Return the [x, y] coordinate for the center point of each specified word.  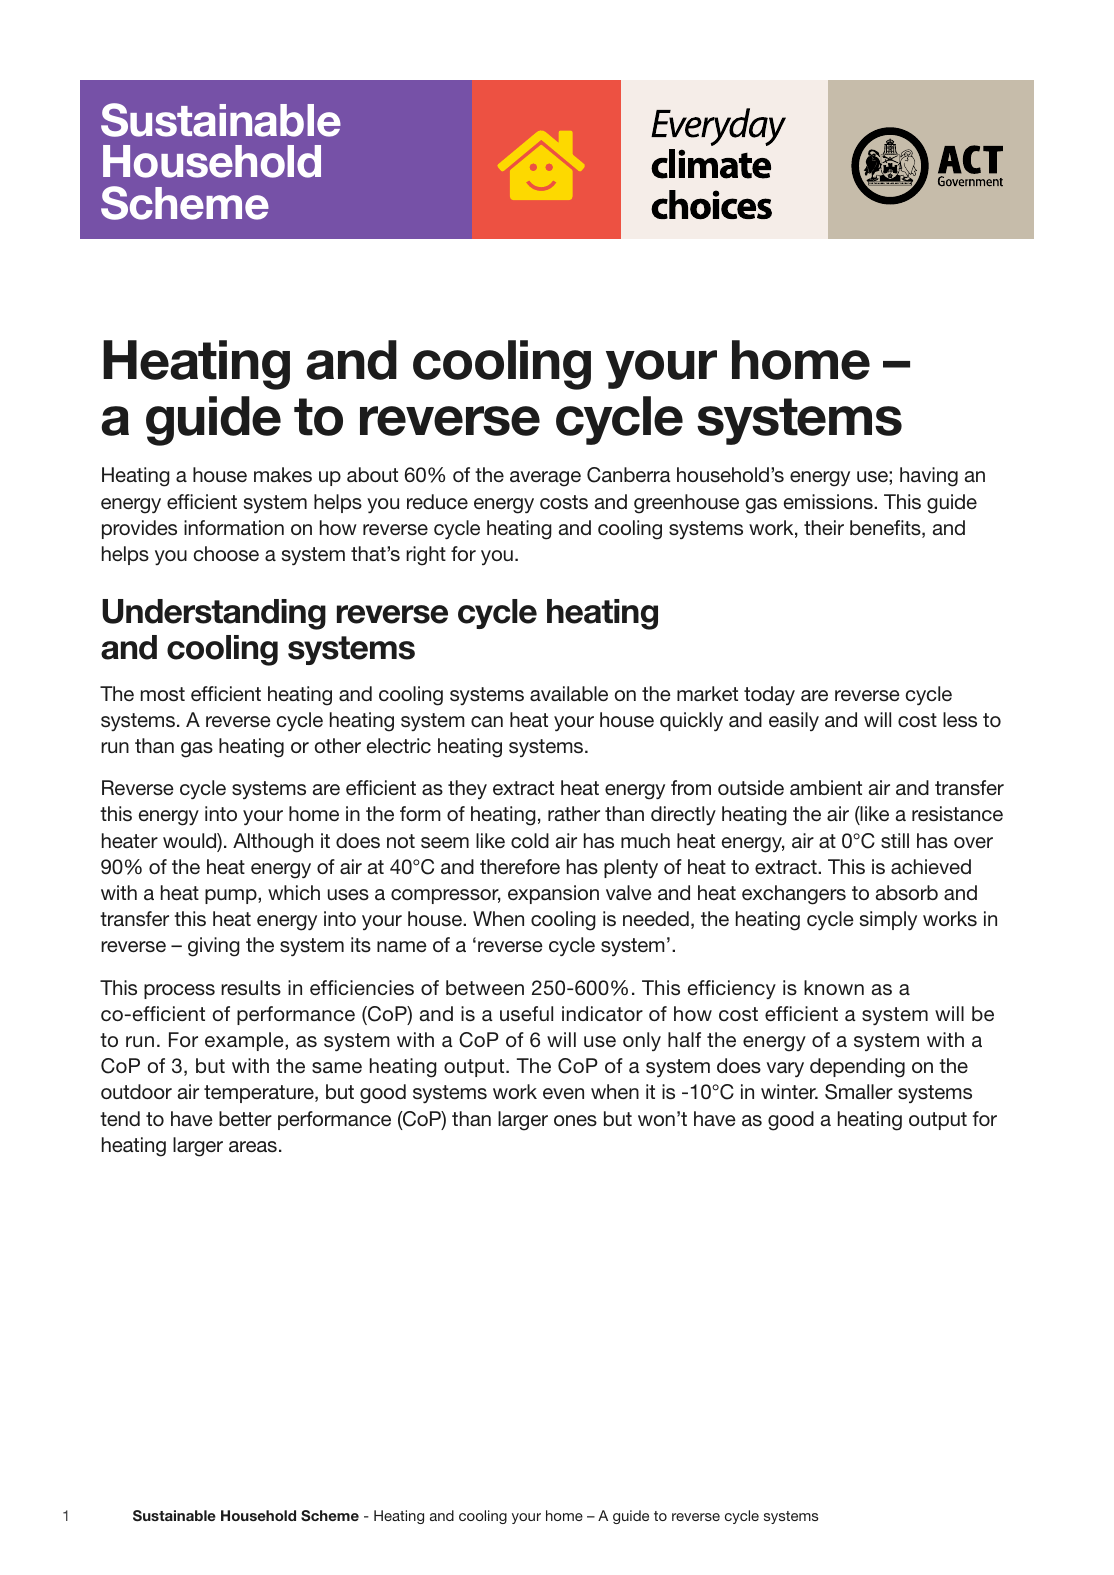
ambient [826, 787]
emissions [829, 502]
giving [214, 947]
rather [574, 813]
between [485, 987]
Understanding [214, 614]
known [834, 987]
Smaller [859, 1092]
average [545, 479]
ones [575, 1120]
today [769, 695]
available [569, 693]
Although [273, 843]
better [245, 1118]
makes [283, 475]
